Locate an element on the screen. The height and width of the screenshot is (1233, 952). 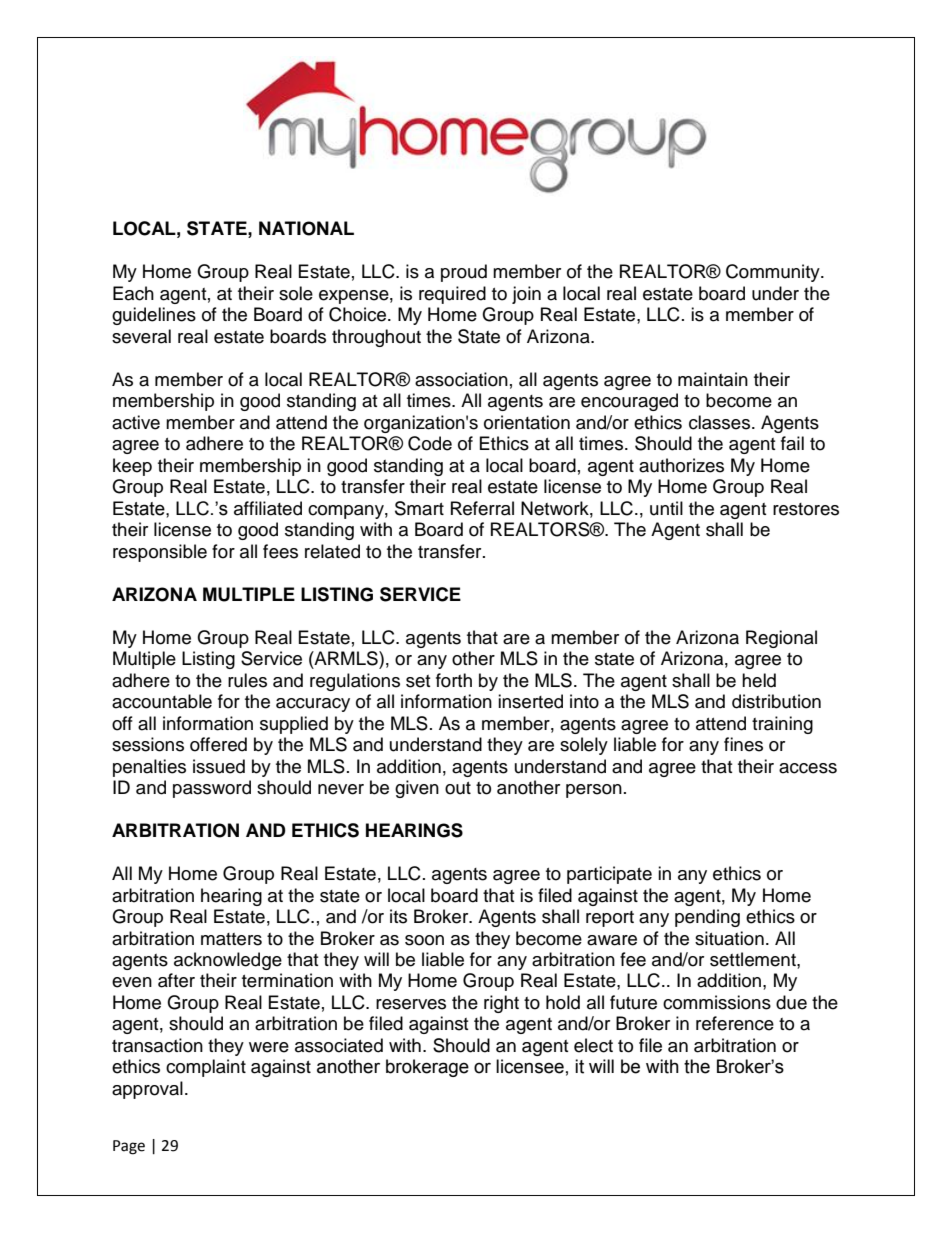
fines is located at coordinates (743, 744).
